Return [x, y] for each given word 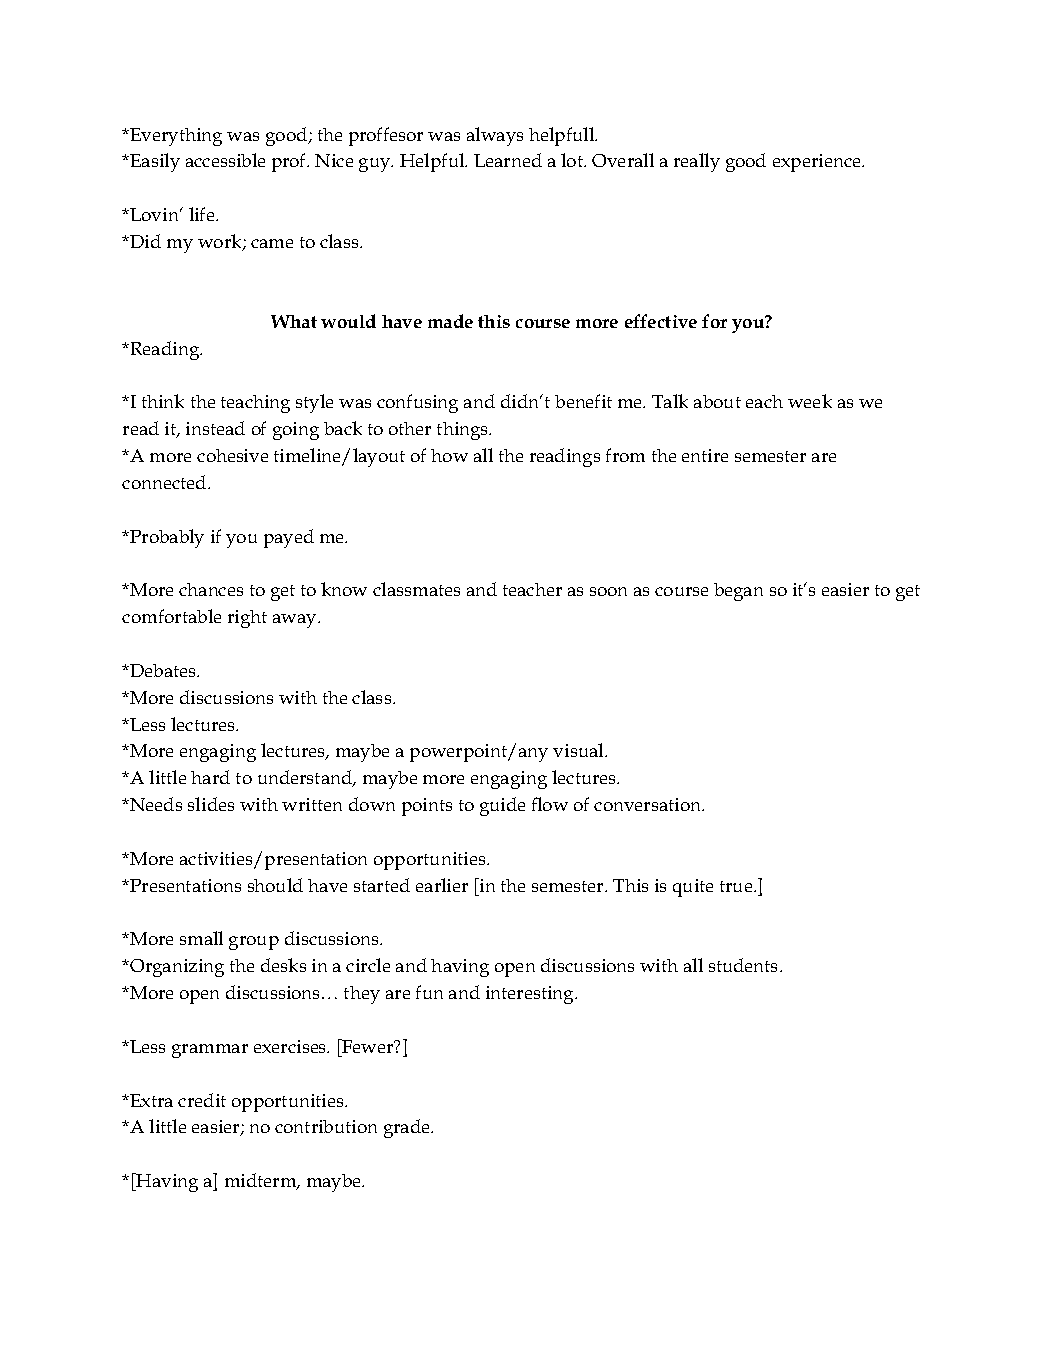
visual [579, 750]
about [717, 401]
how [449, 455]
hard [210, 777]
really [697, 162]
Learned [508, 160]
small [201, 938]
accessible [225, 160]
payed [289, 538]
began [738, 592]
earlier [442, 885]
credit [202, 1100]
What [294, 321]
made [450, 321]
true [737, 886]
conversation [649, 804]
